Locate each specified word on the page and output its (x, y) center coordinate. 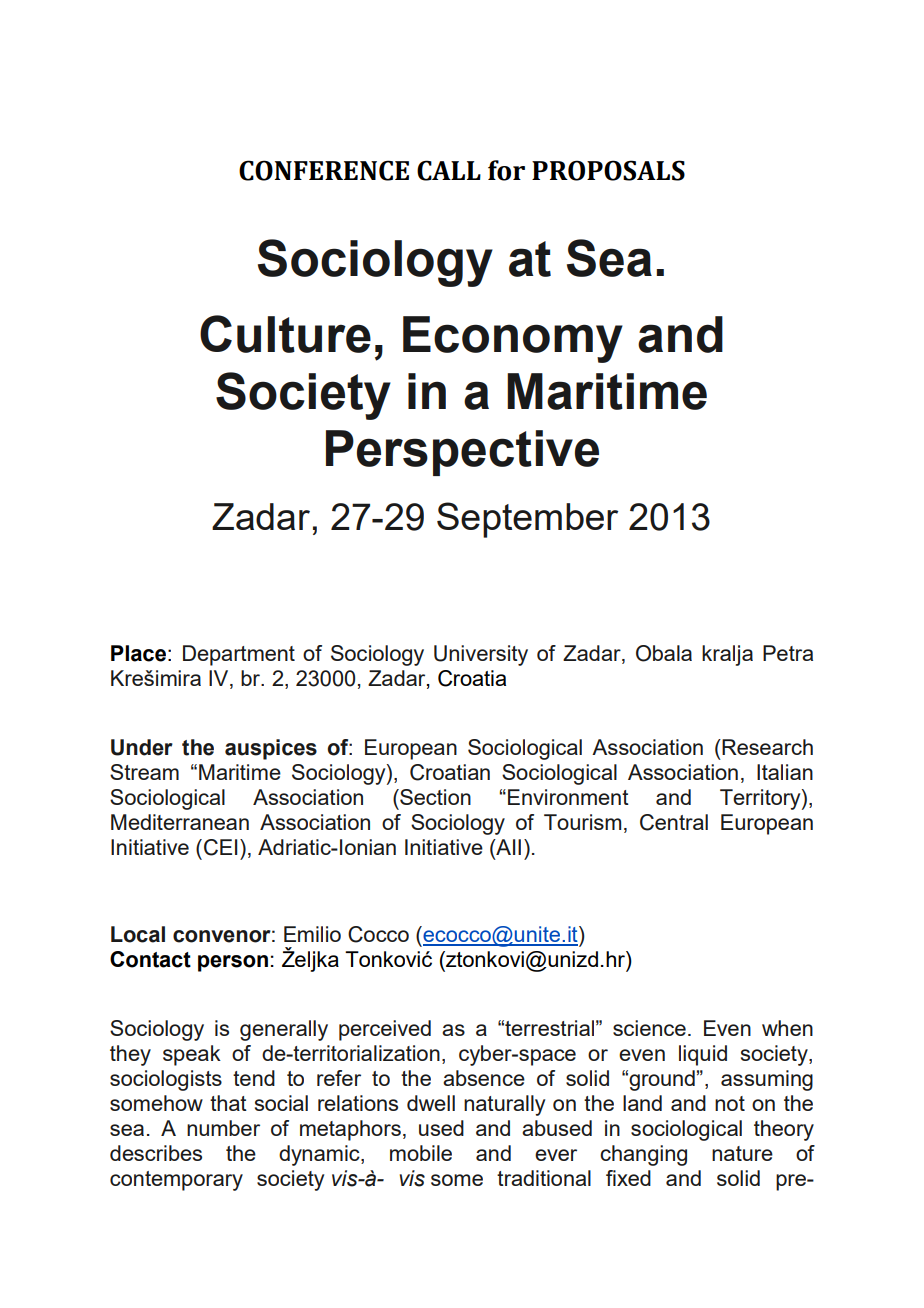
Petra (788, 653)
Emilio (312, 934)
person (233, 963)
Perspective (462, 453)
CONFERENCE (324, 170)
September (527, 520)
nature (742, 1153)
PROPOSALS (608, 170)
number (223, 1128)
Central (674, 822)
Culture (285, 334)
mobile (421, 1153)
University (481, 655)
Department (239, 655)
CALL (449, 170)
